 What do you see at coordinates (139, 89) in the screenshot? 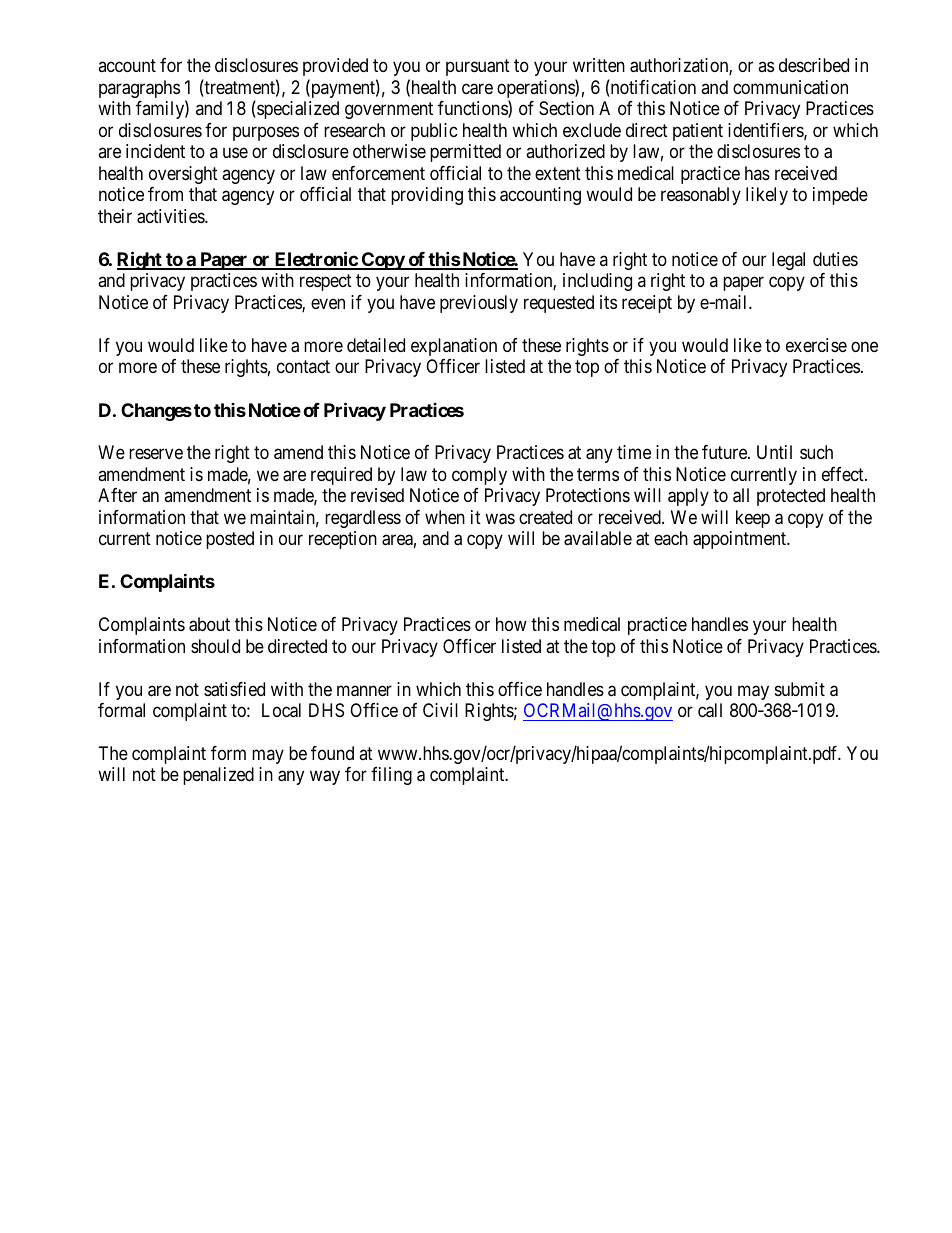
I see `paragraphs` at bounding box center [139, 89].
